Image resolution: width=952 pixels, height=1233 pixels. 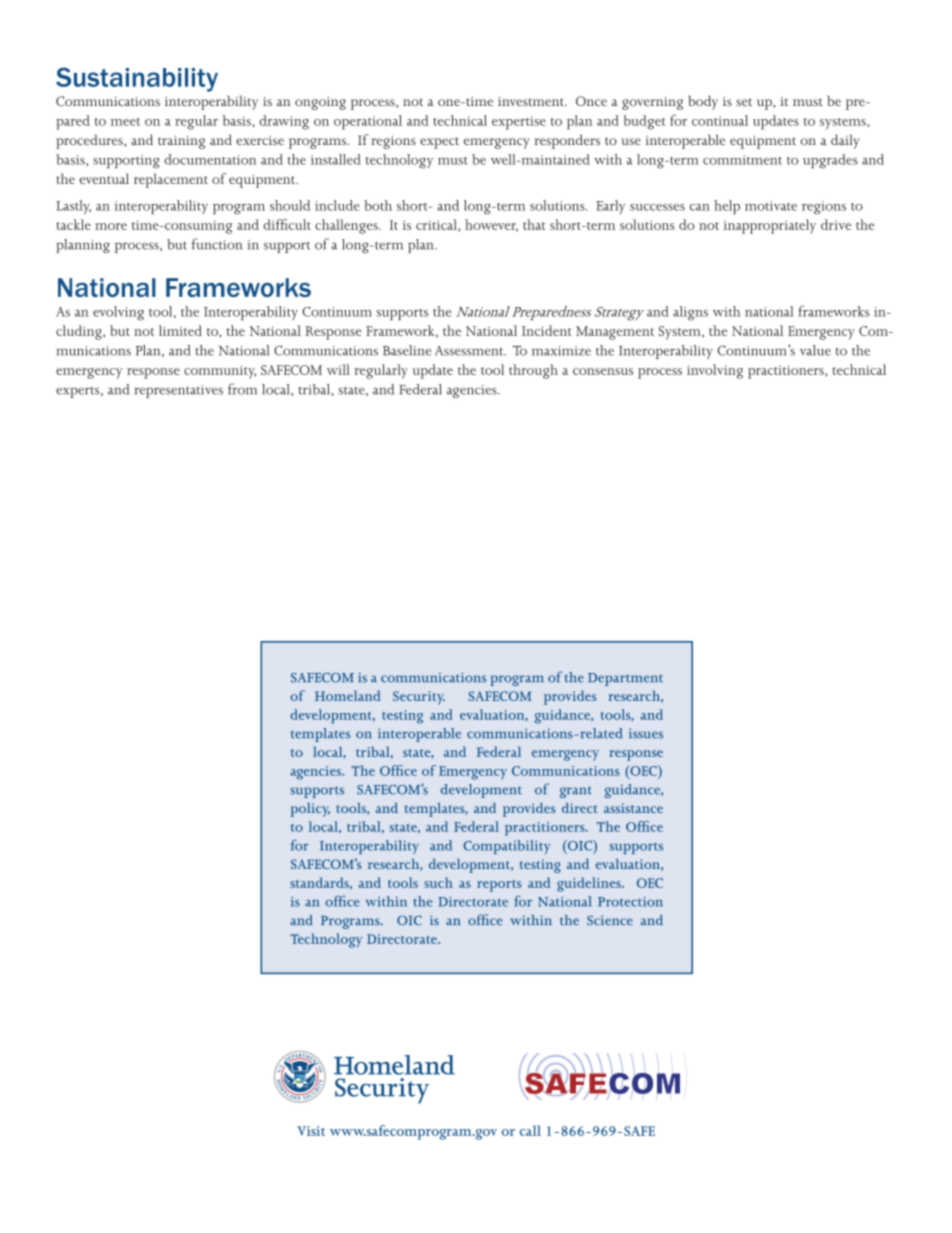 What do you see at coordinates (125, 122) in the screenshot?
I see `meet` at bounding box center [125, 122].
